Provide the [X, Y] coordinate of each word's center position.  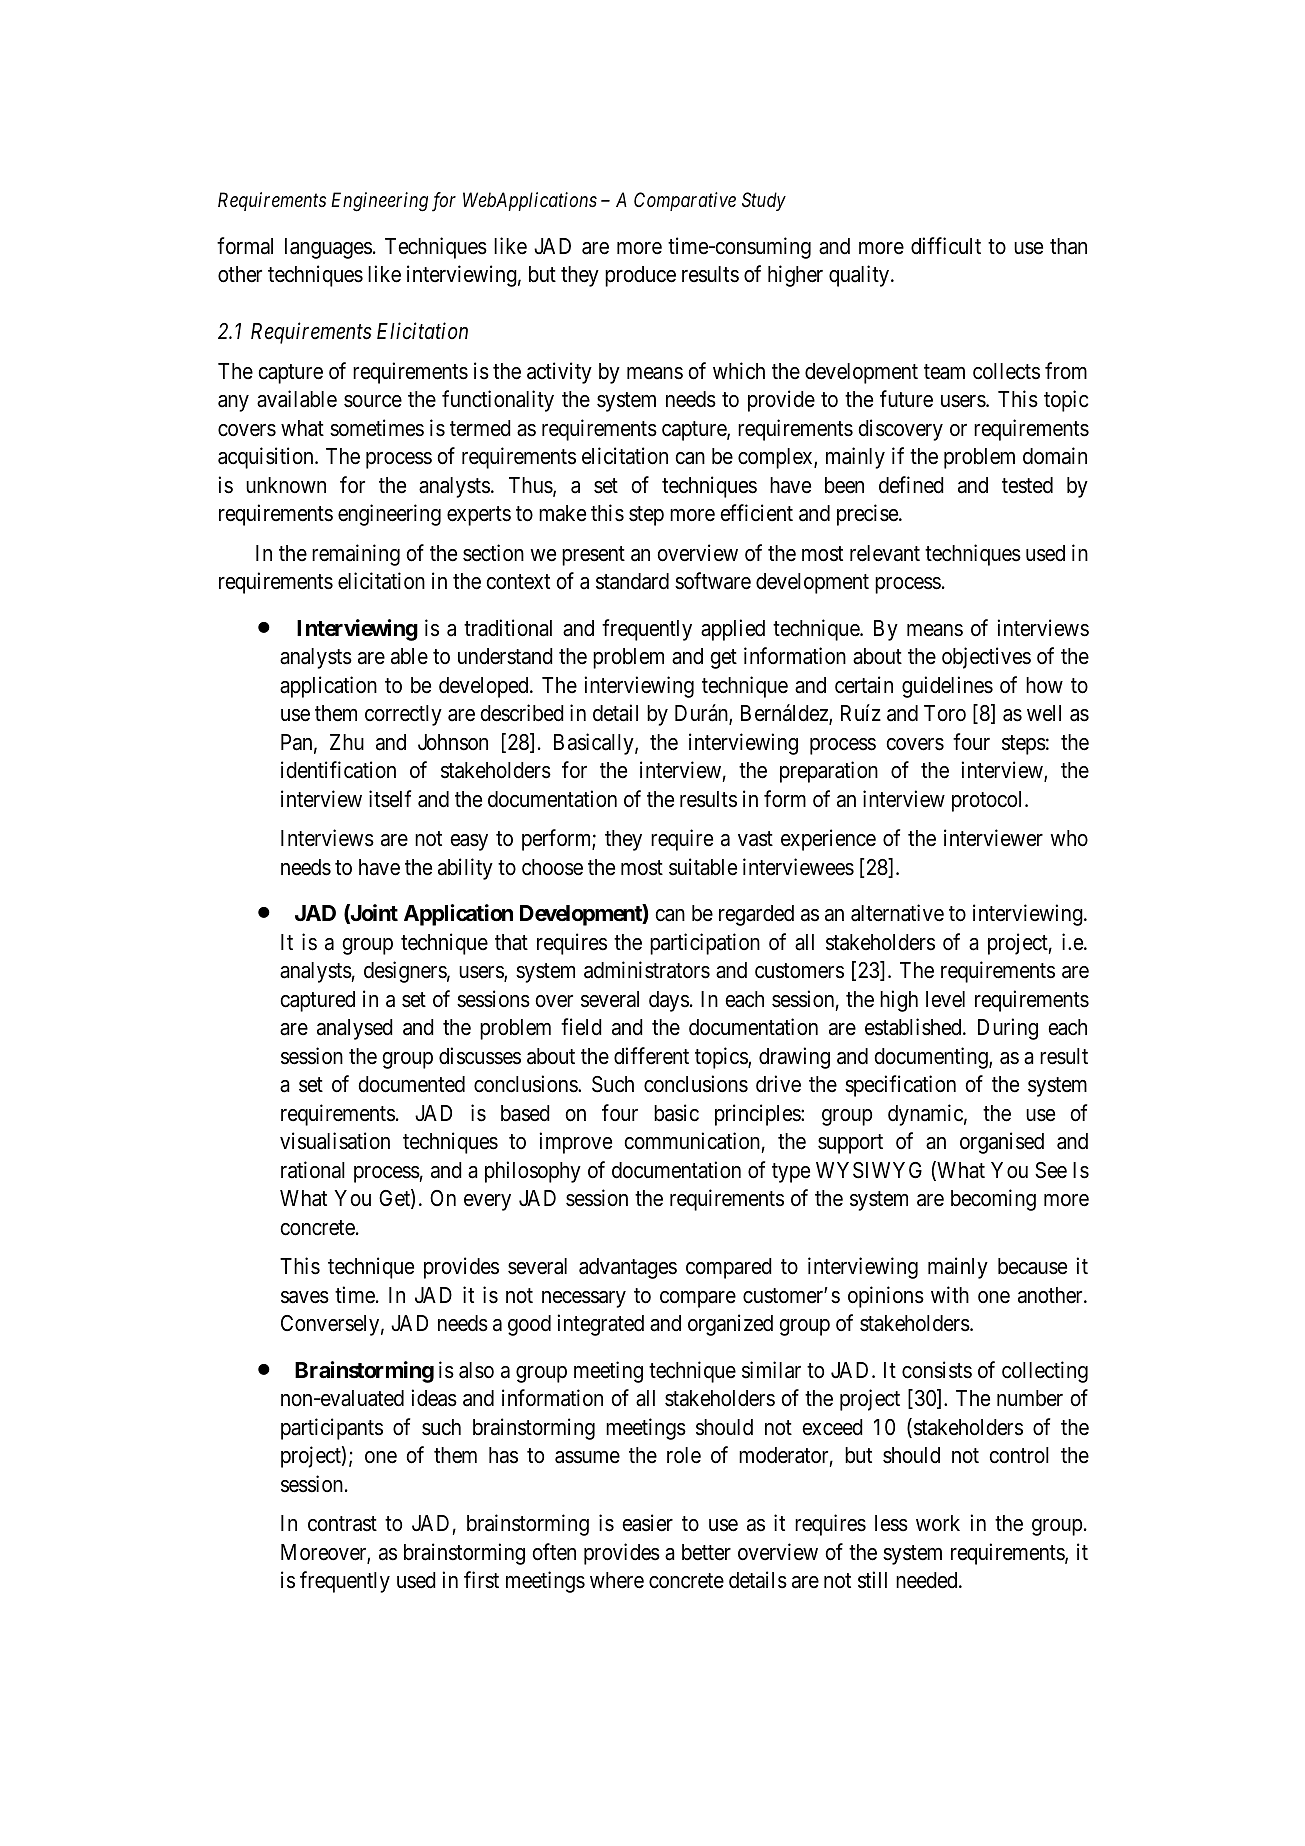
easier [647, 1523]
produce [640, 276]
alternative [897, 913]
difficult [946, 246]
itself [390, 799]
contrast [342, 1524]
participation [705, 944]
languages [328, 248]
